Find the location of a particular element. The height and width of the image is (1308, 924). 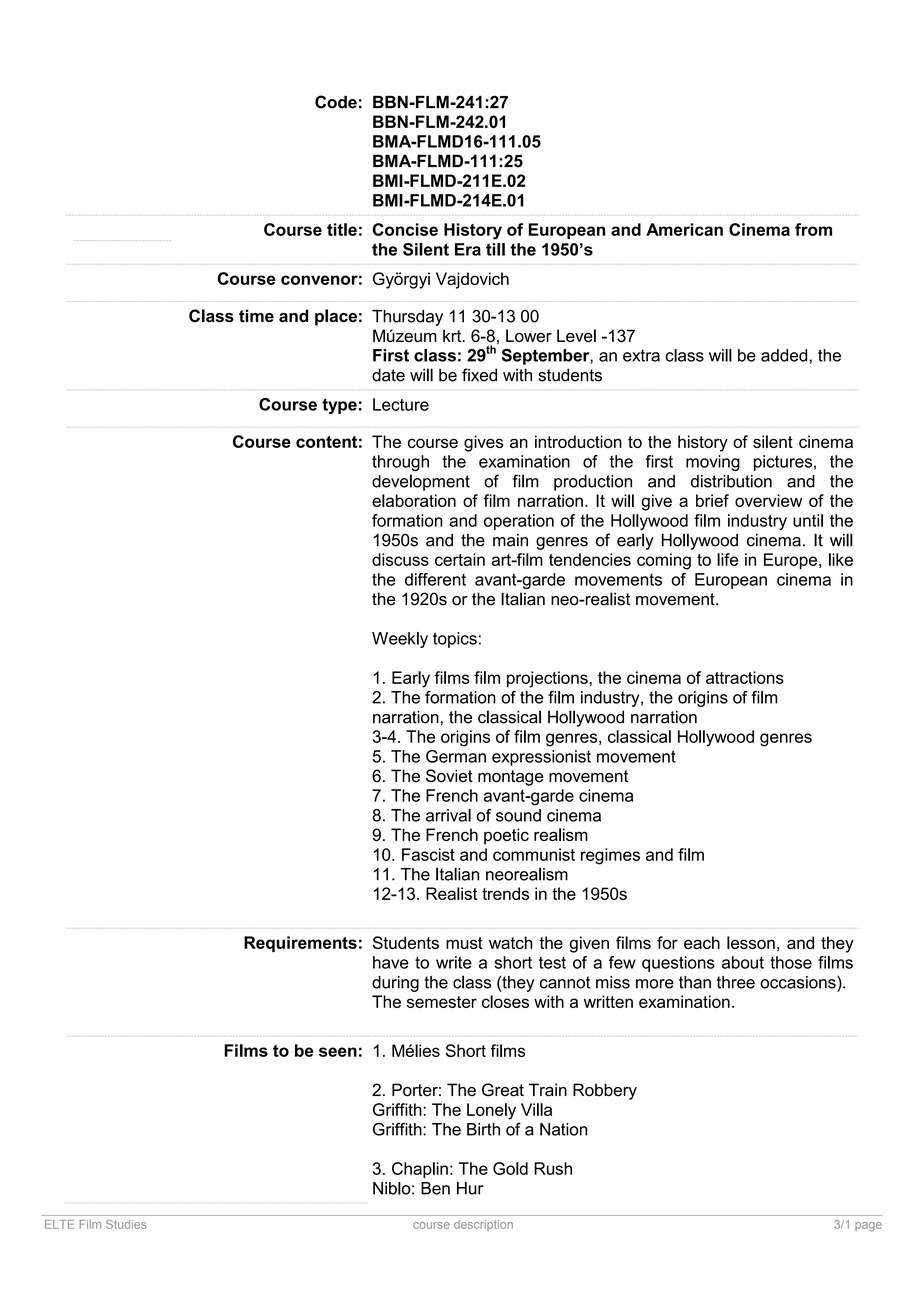

poetic is located at coordinates (506, 836).
